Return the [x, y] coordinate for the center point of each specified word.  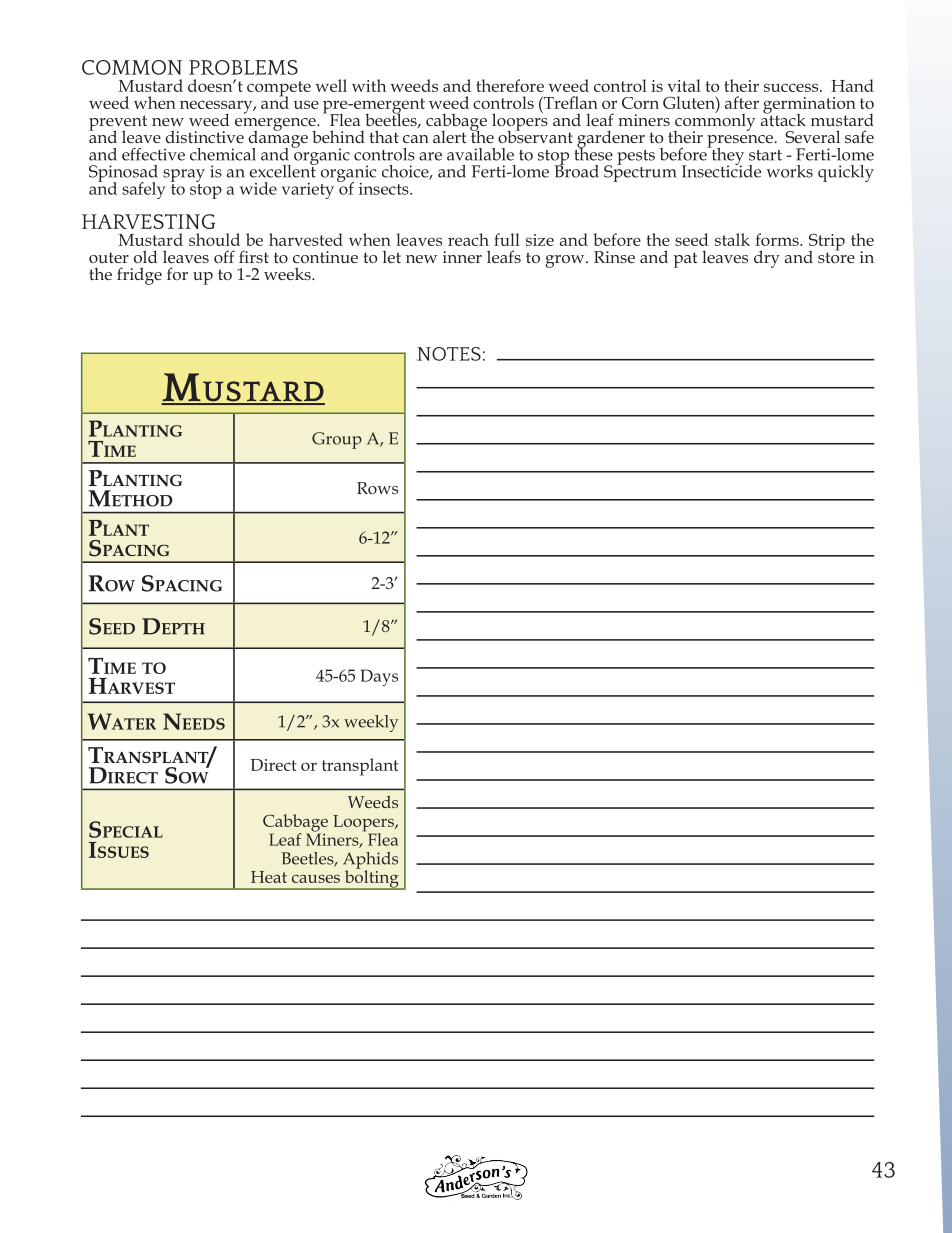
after [742, 102]
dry [767, 259]
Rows [377, 488]
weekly [371, 723]
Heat [269, 877]
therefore [510, 85]
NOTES [448, 354]
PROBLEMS [243, 67]
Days [379, 677]
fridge [139, 276]
